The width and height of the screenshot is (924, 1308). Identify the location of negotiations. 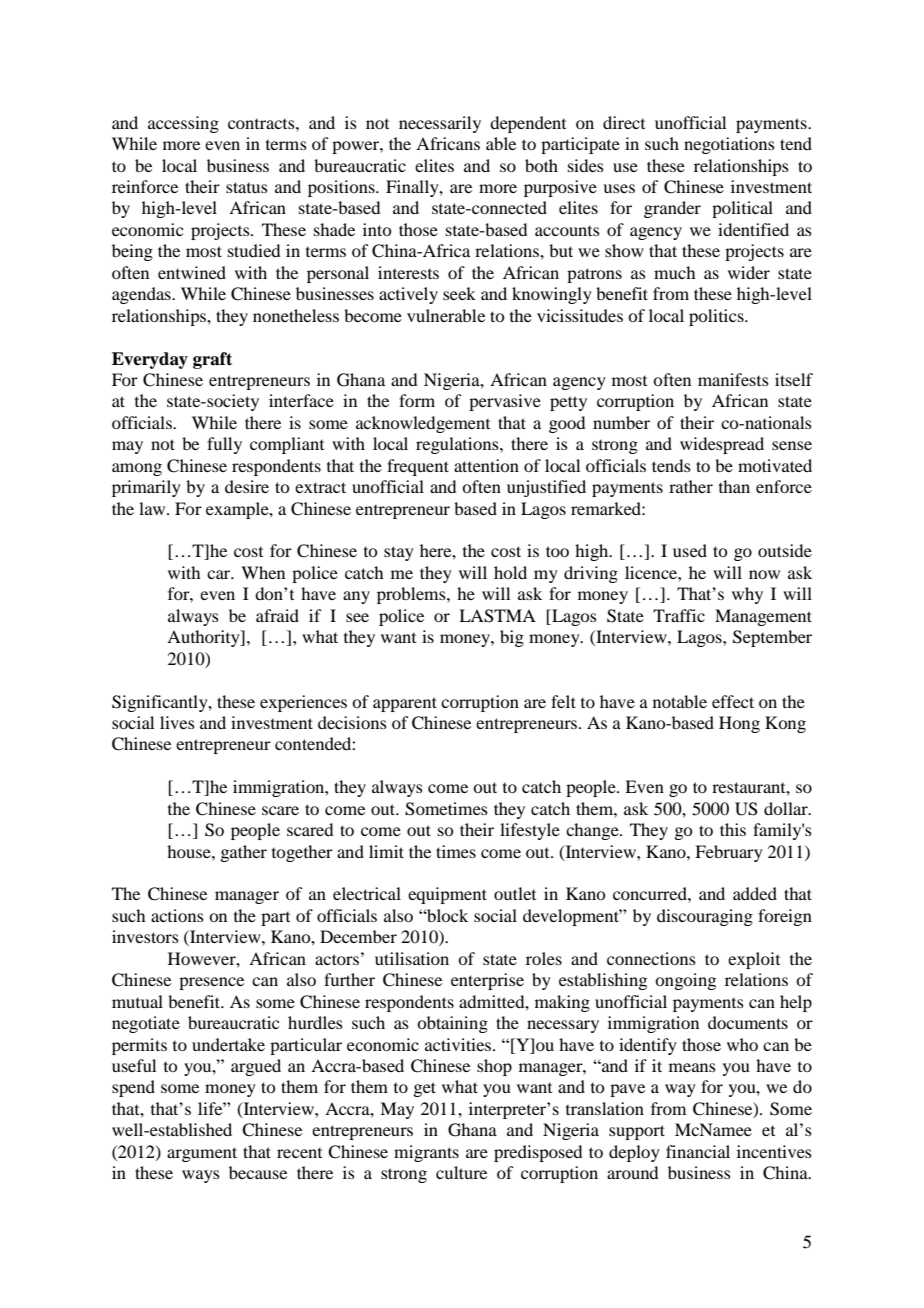
(729, 145).
